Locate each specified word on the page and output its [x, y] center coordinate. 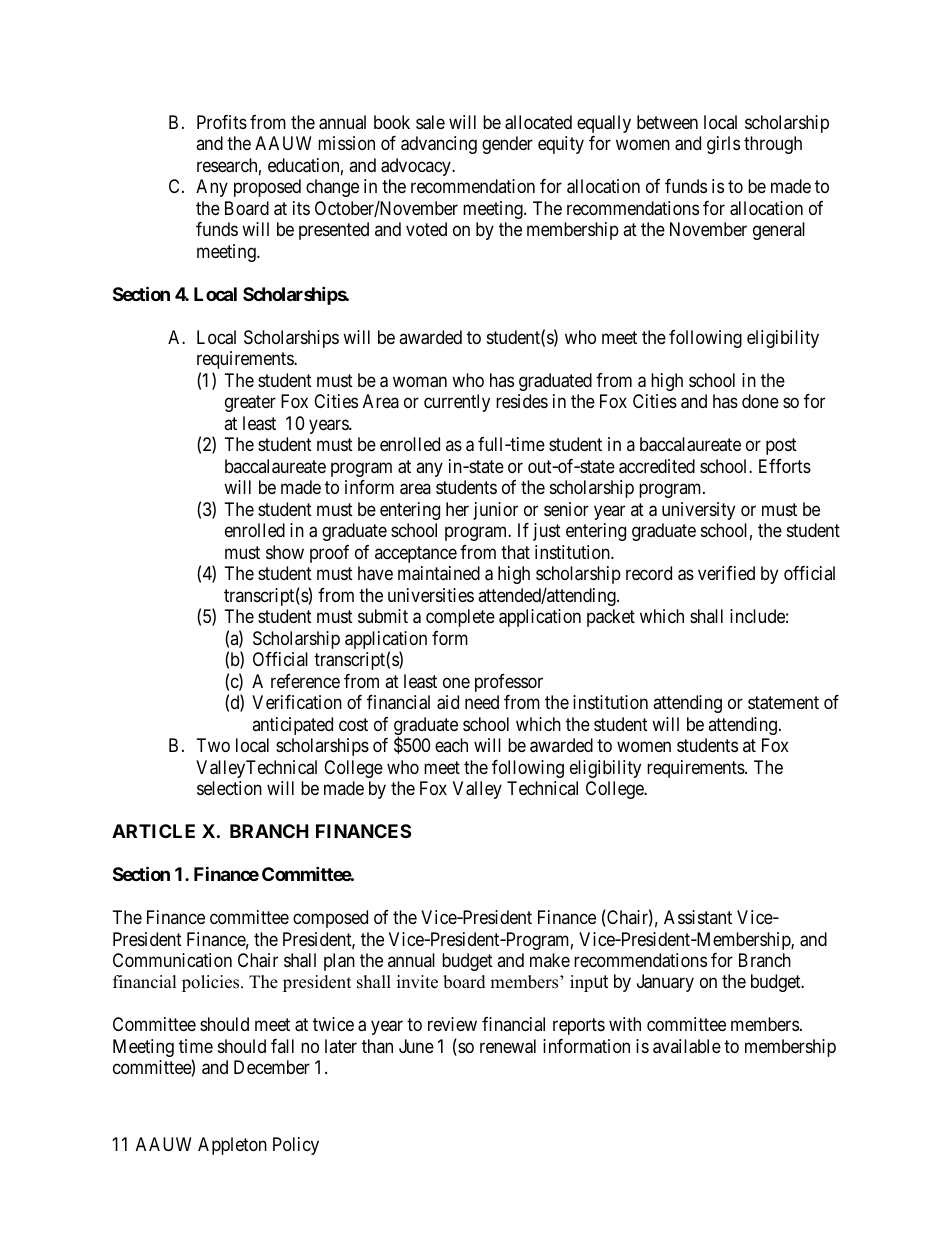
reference [305, 681]
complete [460, 618]
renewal [508, 1046]
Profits [222, 122]
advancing [439, 145]
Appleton [232, 1146]
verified [726, 573]
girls [723, 145]
